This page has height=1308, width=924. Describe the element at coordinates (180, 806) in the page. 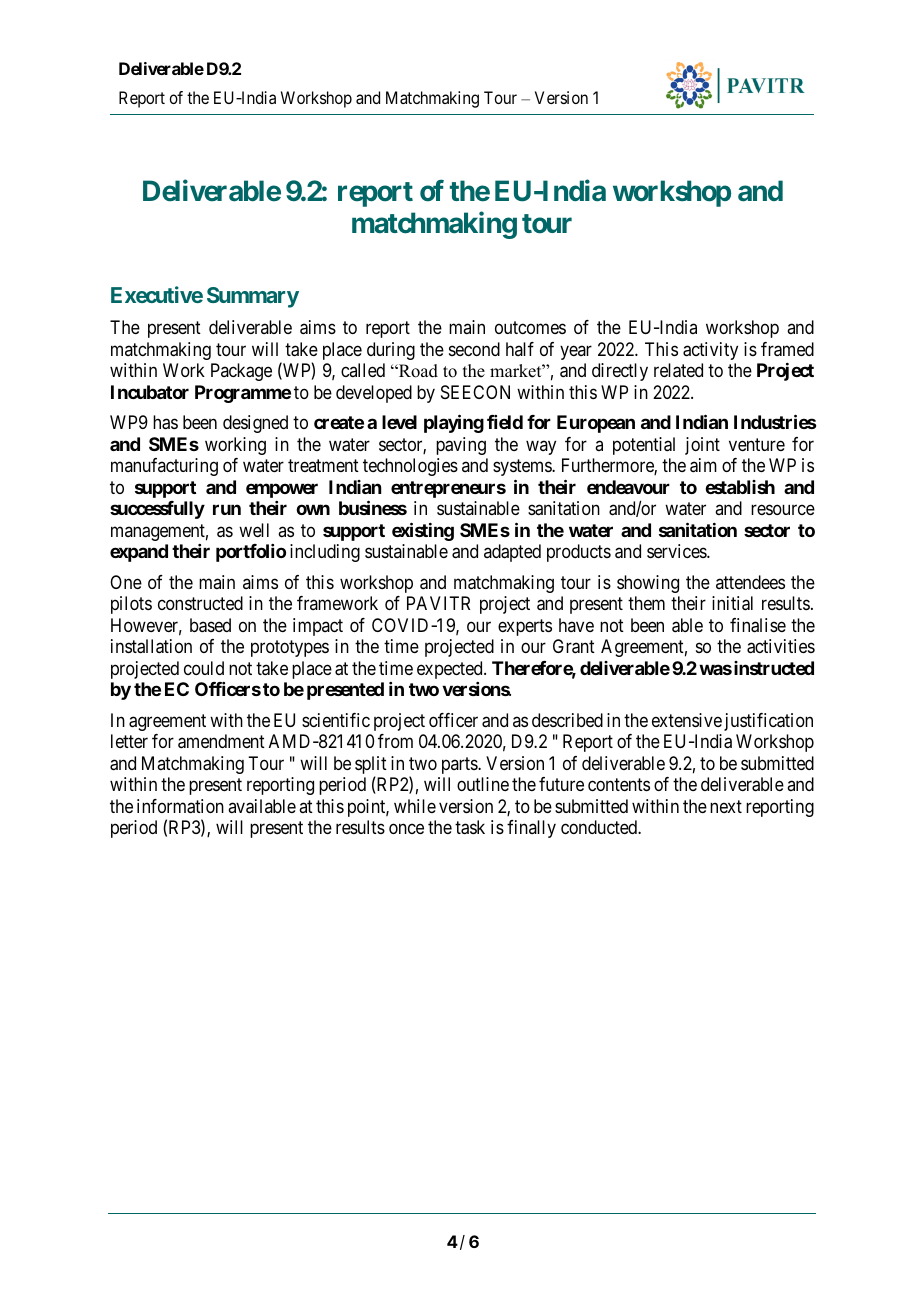

I see `information` at that location.
